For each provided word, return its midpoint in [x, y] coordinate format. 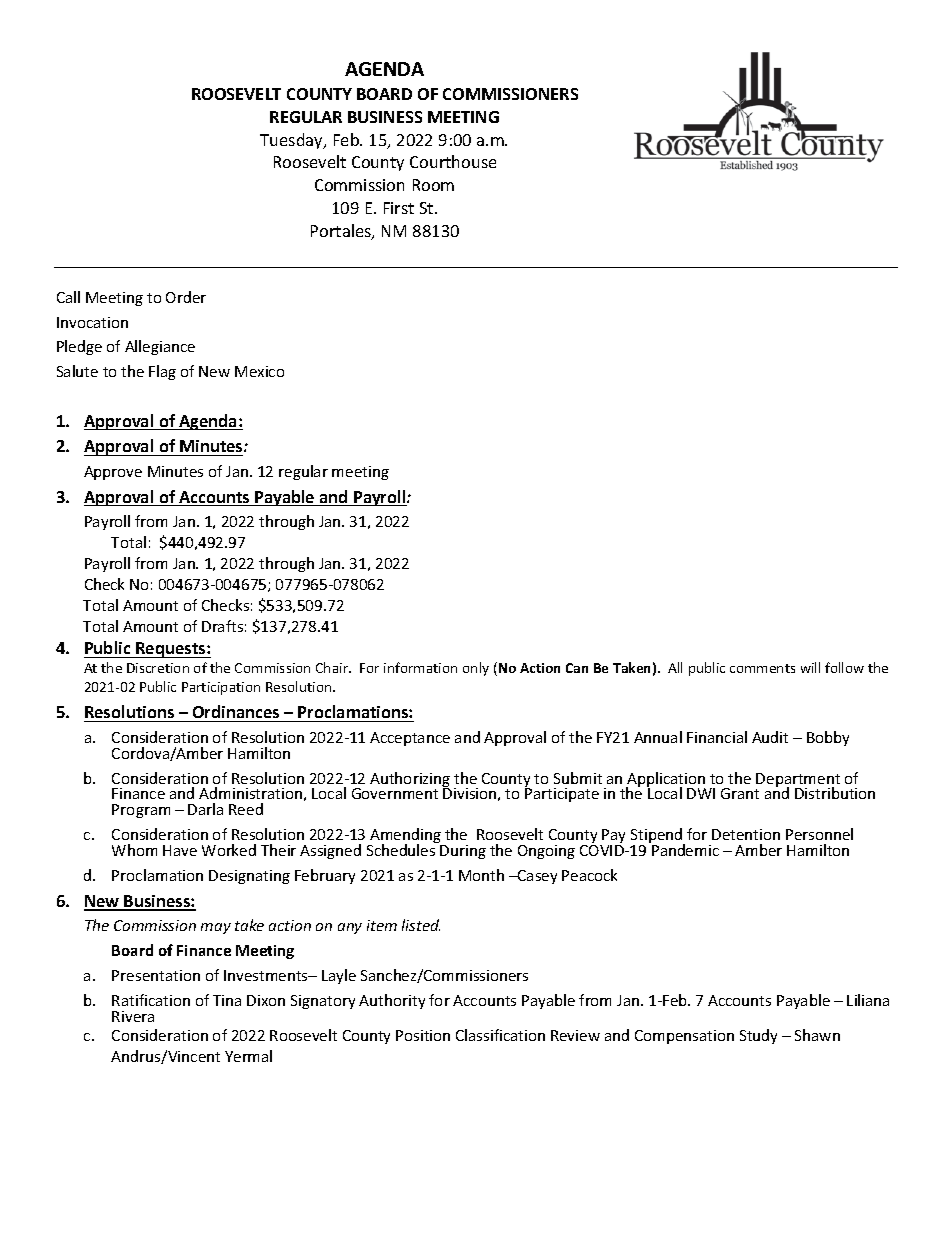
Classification [500, 1035]
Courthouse [453, 161]
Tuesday [293, 141]
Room [433, 185]
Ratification [151, 1000]
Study [758, 1036]
